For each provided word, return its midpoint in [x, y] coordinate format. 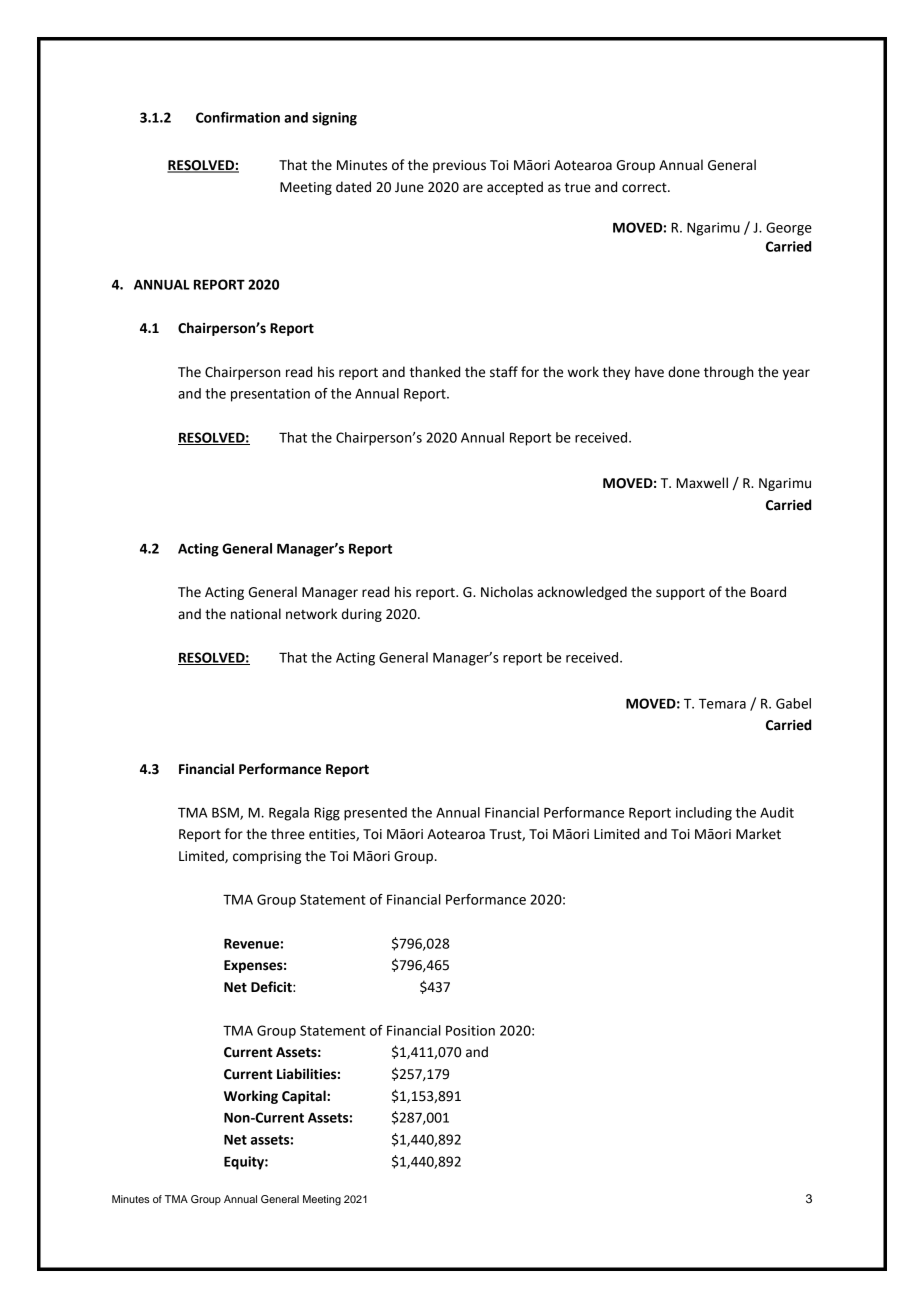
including [704, 814]
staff [504, 372]
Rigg [327, 814]
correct [645, 188]
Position [470, 1030]
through [729, 373]
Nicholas [507, 592]
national [256, 614]
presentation [270, 395]
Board [768, 592]
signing [334, 119]
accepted [515, 188]
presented [375, 814]
